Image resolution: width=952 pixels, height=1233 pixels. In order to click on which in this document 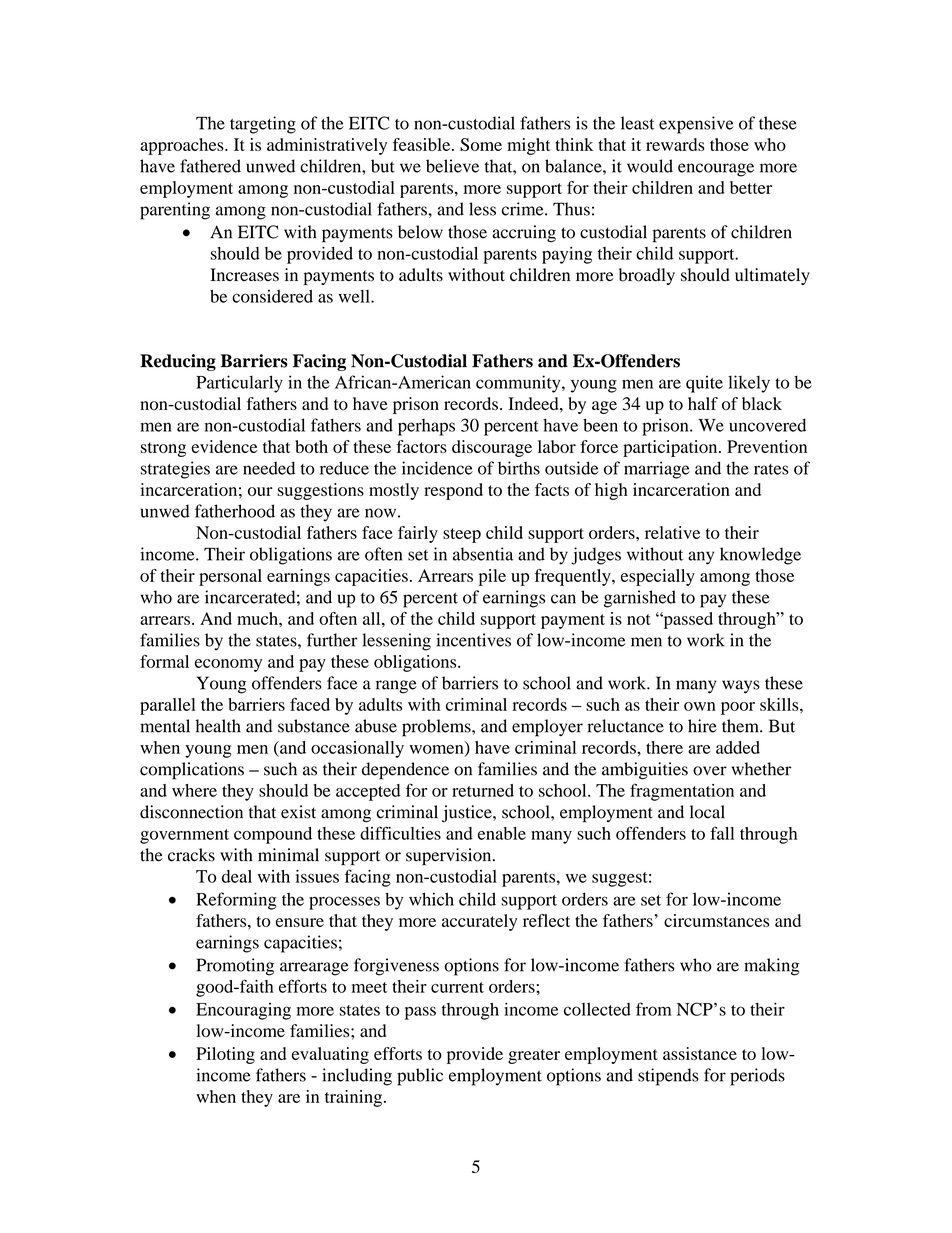, I will do `click(431, 899)`.
